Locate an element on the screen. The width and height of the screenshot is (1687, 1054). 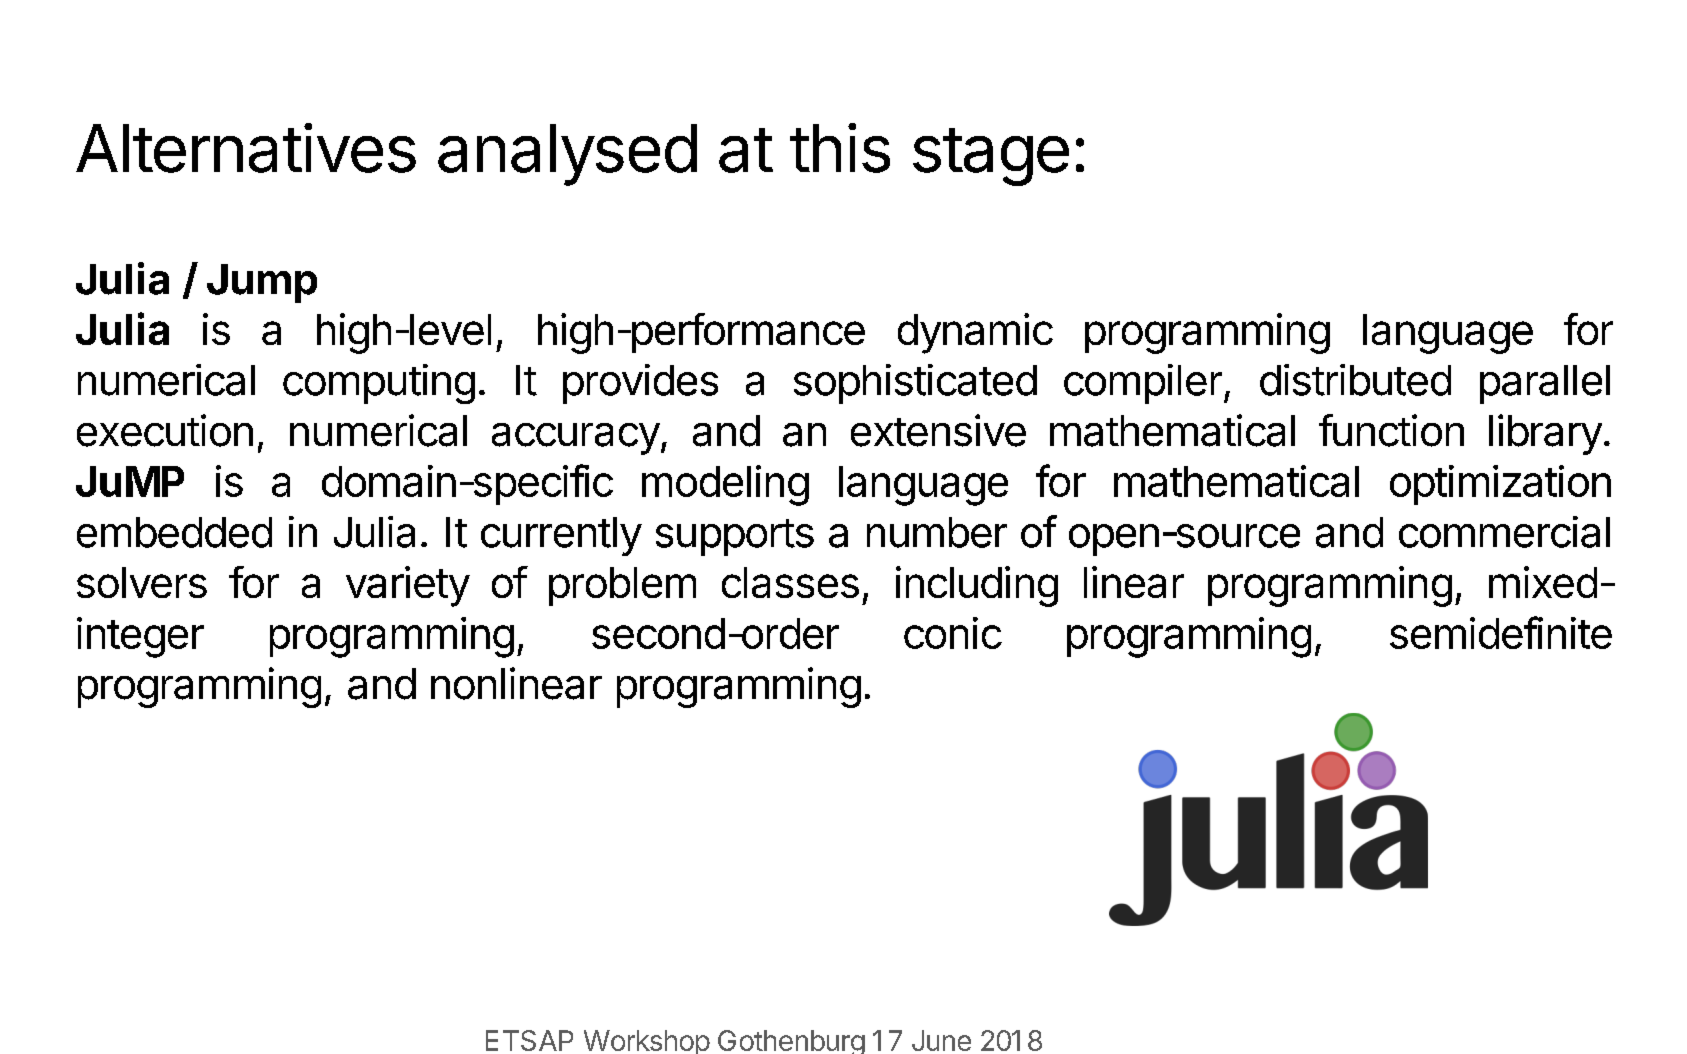
Alternatives is located at coordinates (246, 148).
